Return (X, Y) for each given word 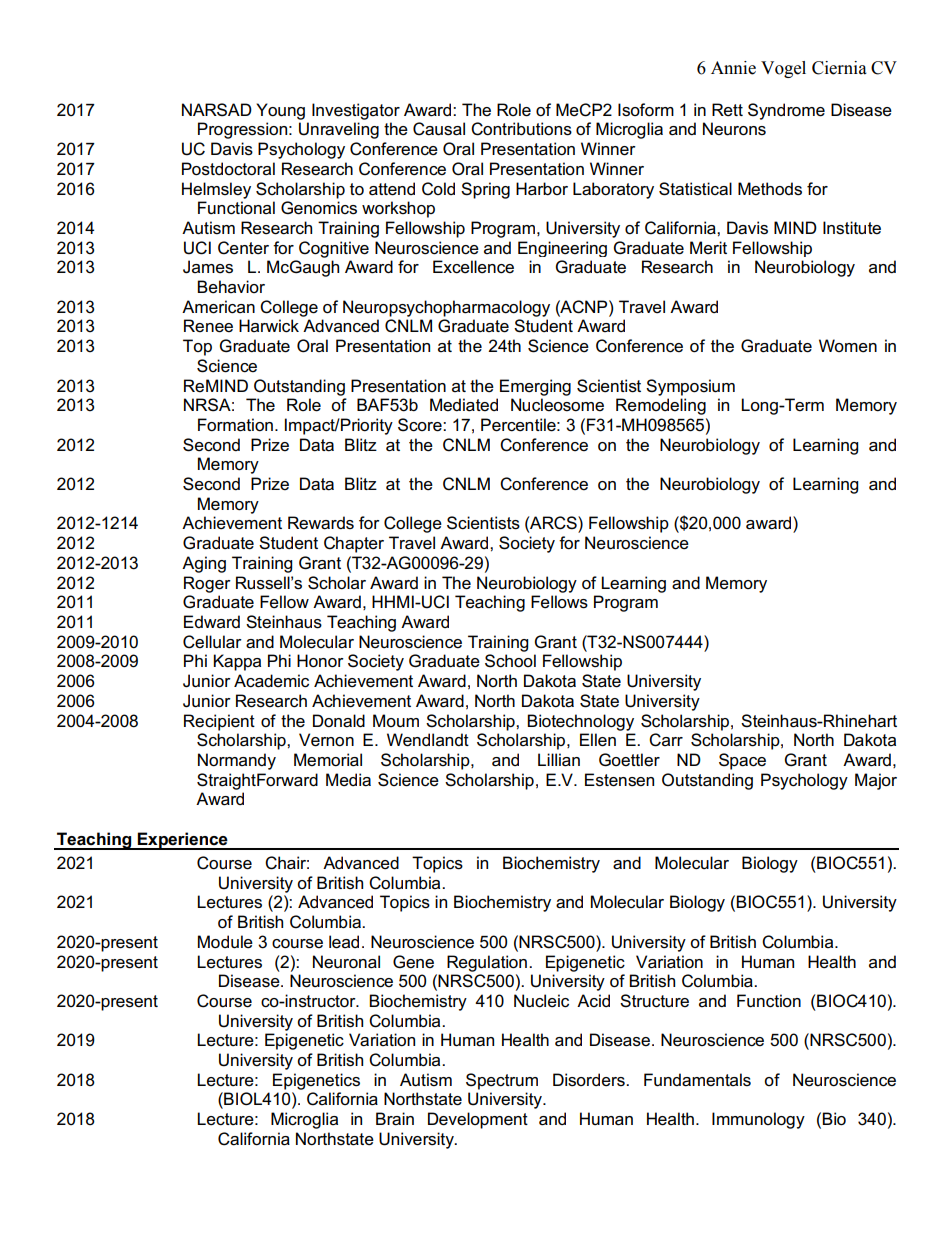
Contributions (521, 129)
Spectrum (502, 1081)
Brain (395, 1119)
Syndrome (786, 111)
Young (280, 111)
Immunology (758, 1120)
